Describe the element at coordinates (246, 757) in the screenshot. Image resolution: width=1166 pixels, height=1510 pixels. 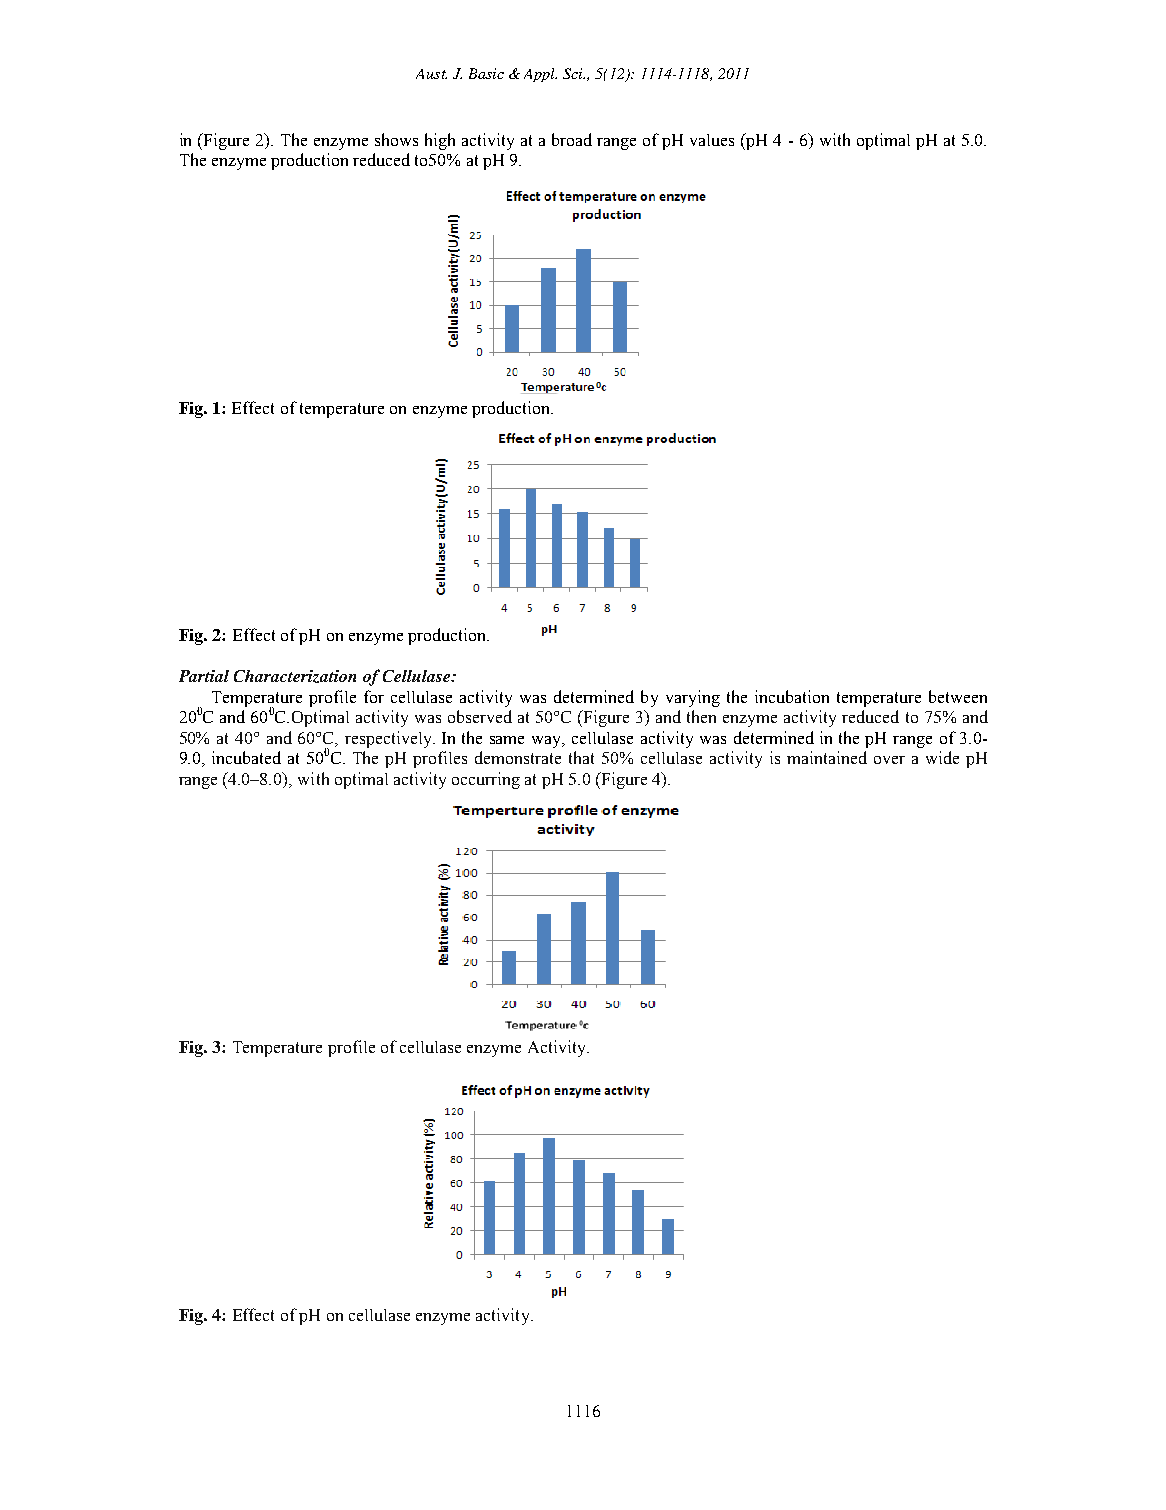
I see `incubated` at that location.
